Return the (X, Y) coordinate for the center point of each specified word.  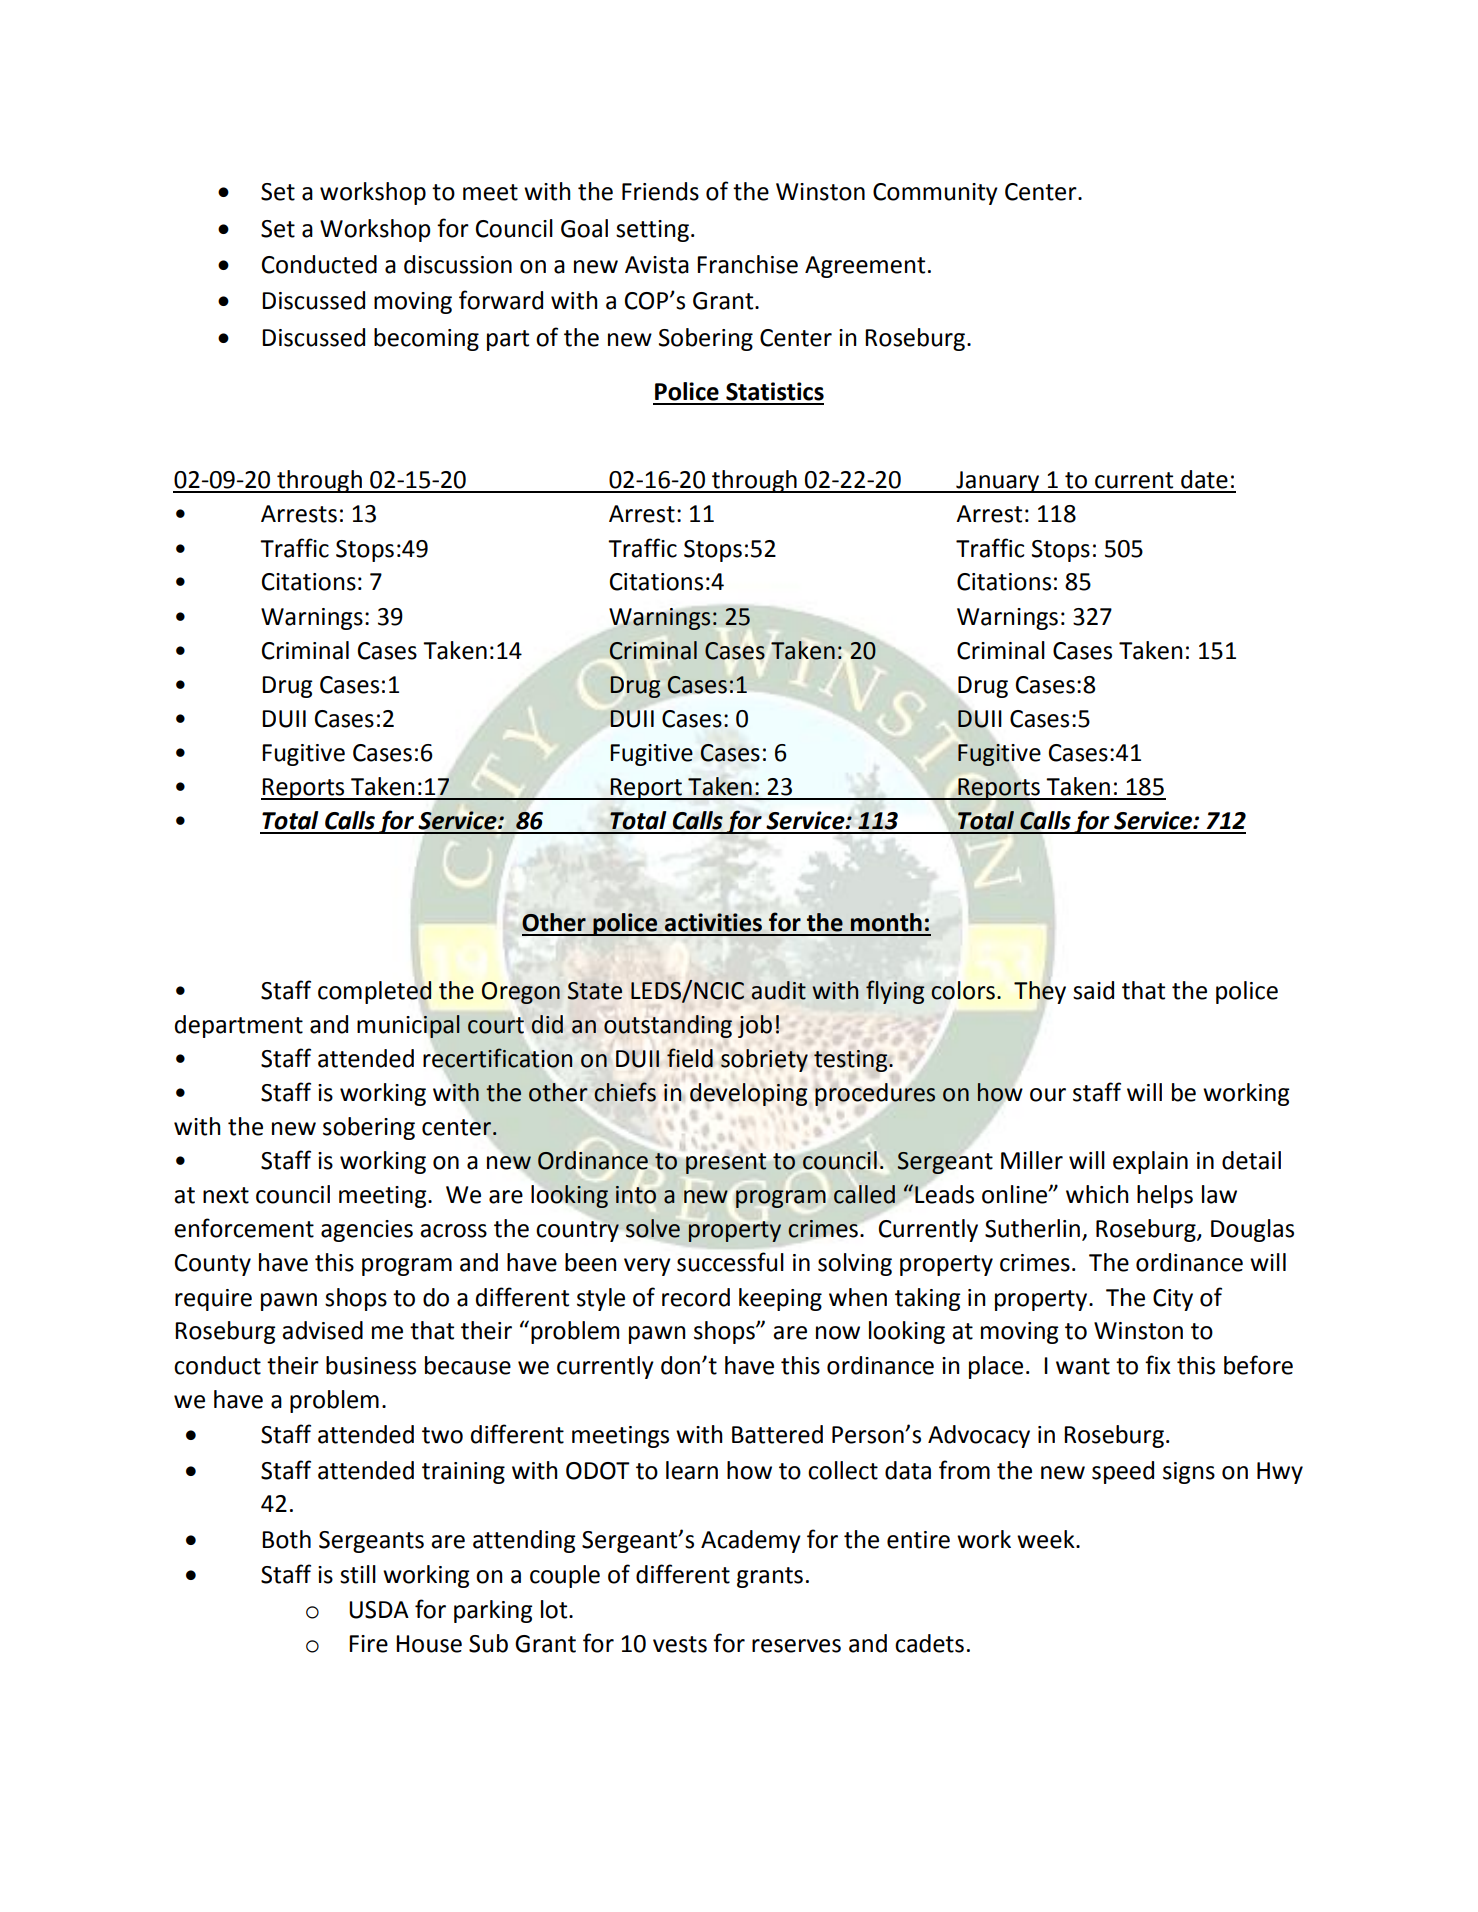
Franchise (747, 264)
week (1047, 1539)
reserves (796, 1646)
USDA (379, 1610)
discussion (458, 264)
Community (935, 194)
